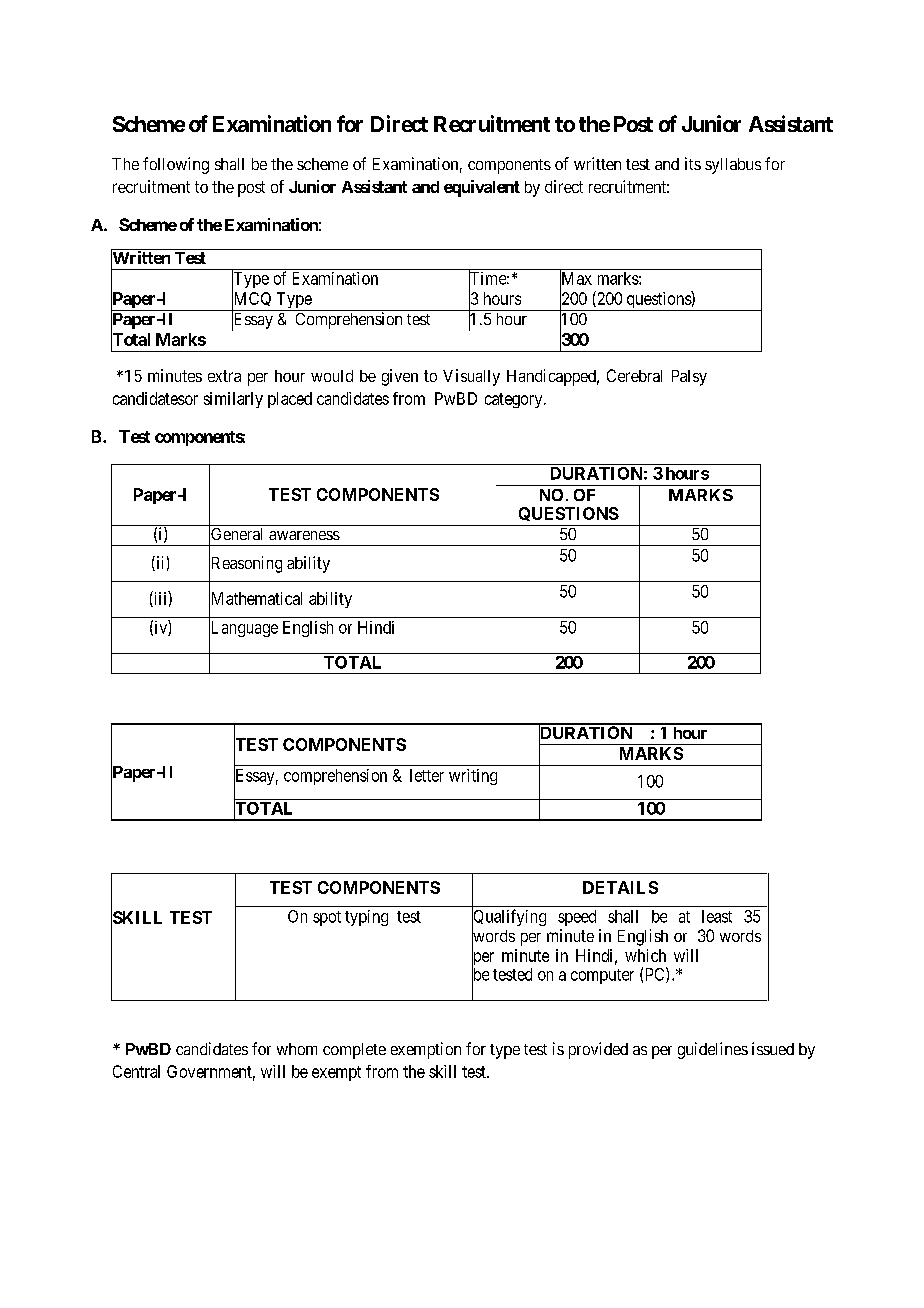 This page has width=924, height=1308. What do you see at coordinates (297, 1049) in the page?
I see `whom` at bounding box center [297, 1049].
